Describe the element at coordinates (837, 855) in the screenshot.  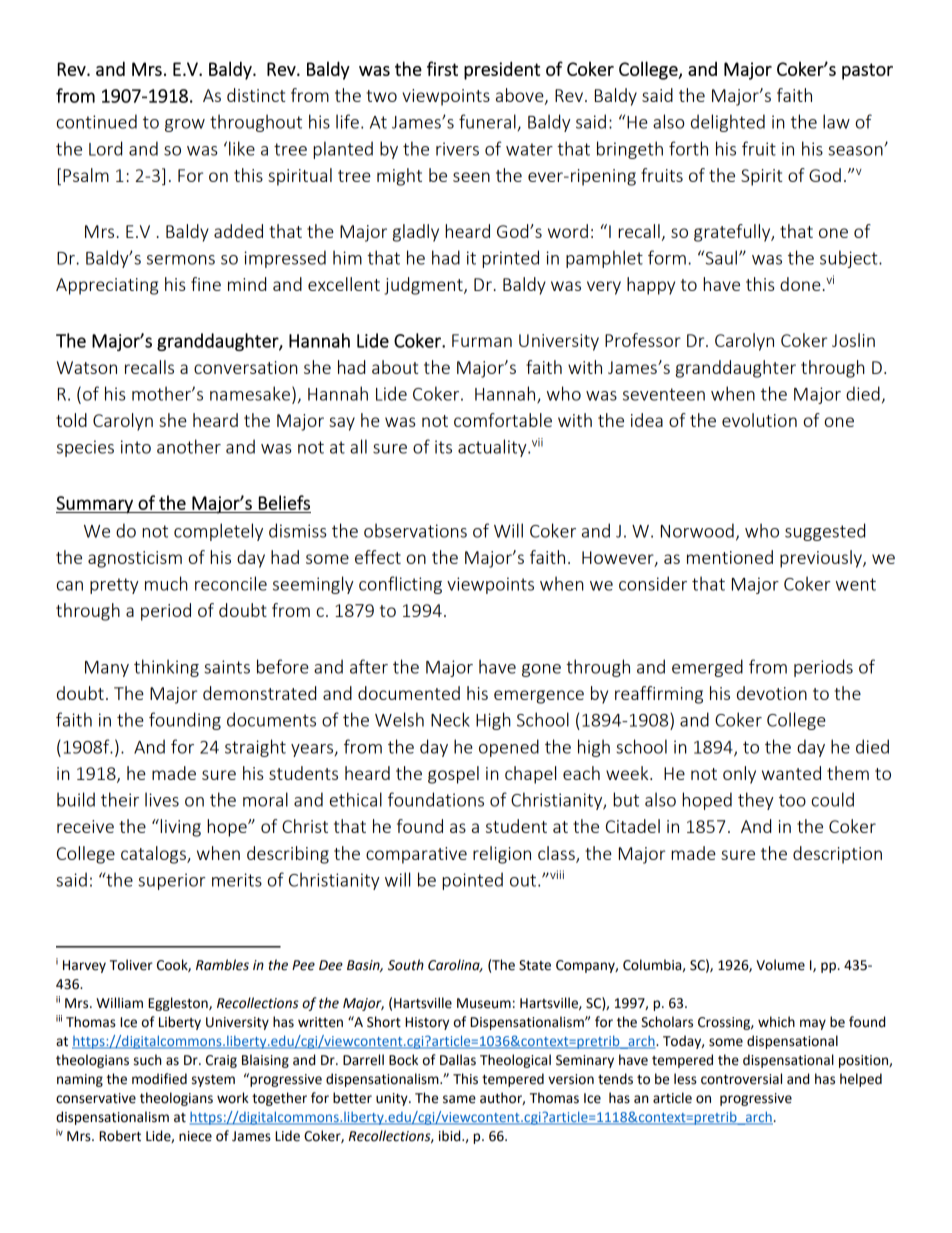
I see `description` at that location.
